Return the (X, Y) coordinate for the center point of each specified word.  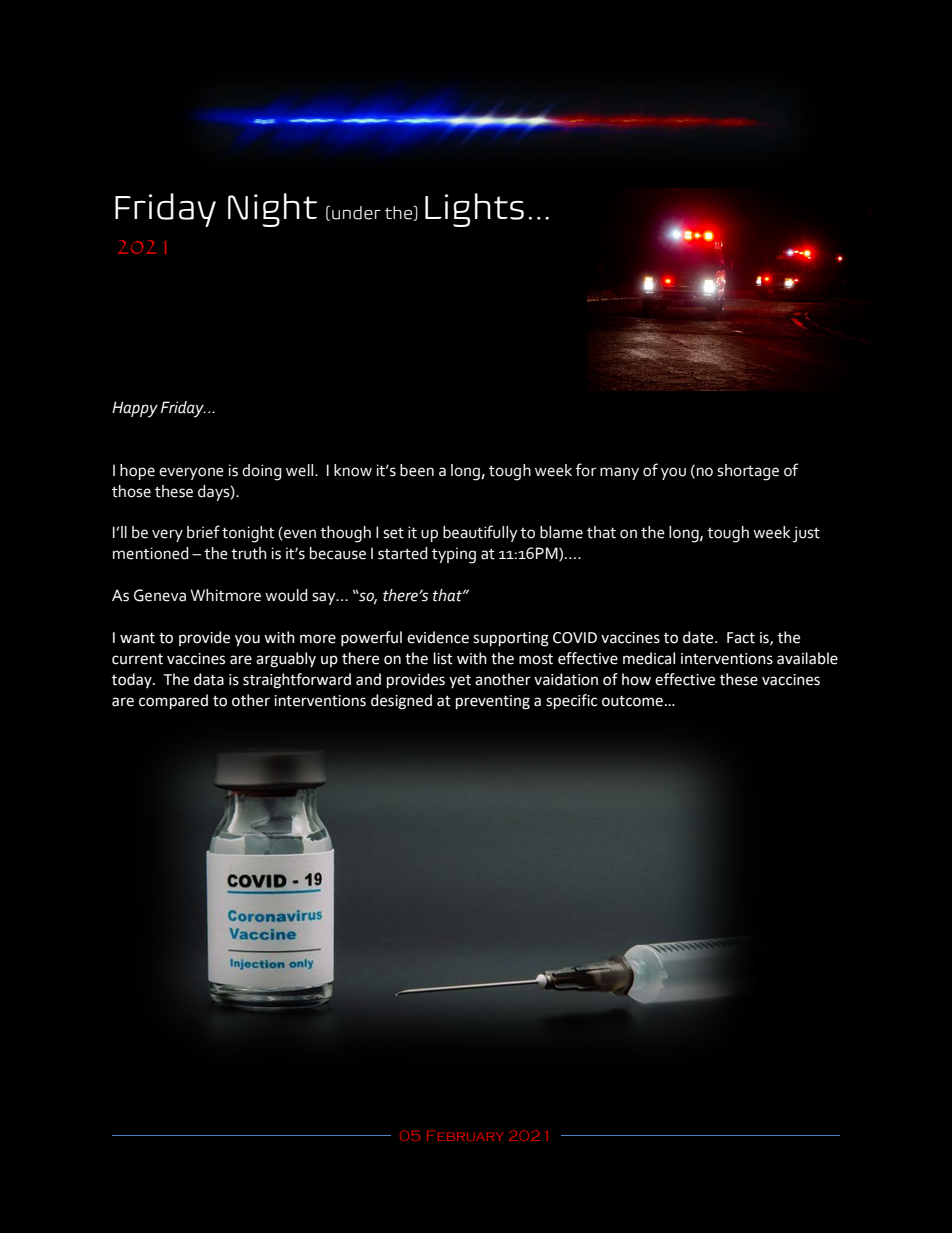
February (465, 1136)
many (619, 473)
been (417, 470)
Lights (474, 210)
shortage (748, 472)
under (356, 213)
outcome (632, 701)
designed (401, 702)
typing (454, 555)
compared (173, 702)
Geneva (160, 595)
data (209, 679)
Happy (135, 409)
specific (571, 702)
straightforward (297, 681)
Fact (741, 638)
